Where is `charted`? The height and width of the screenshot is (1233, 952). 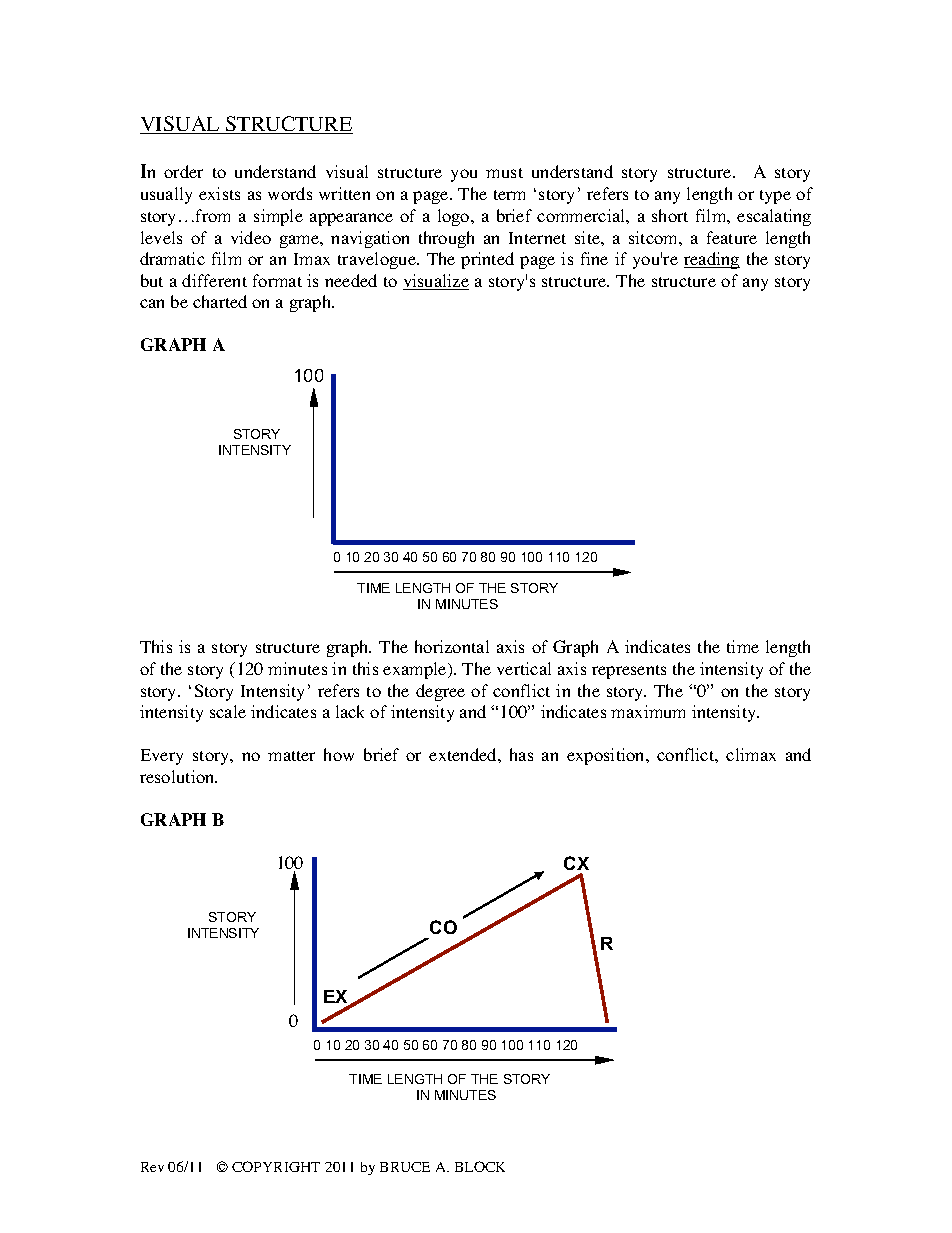 charted is located at coordinates (220, 301).
